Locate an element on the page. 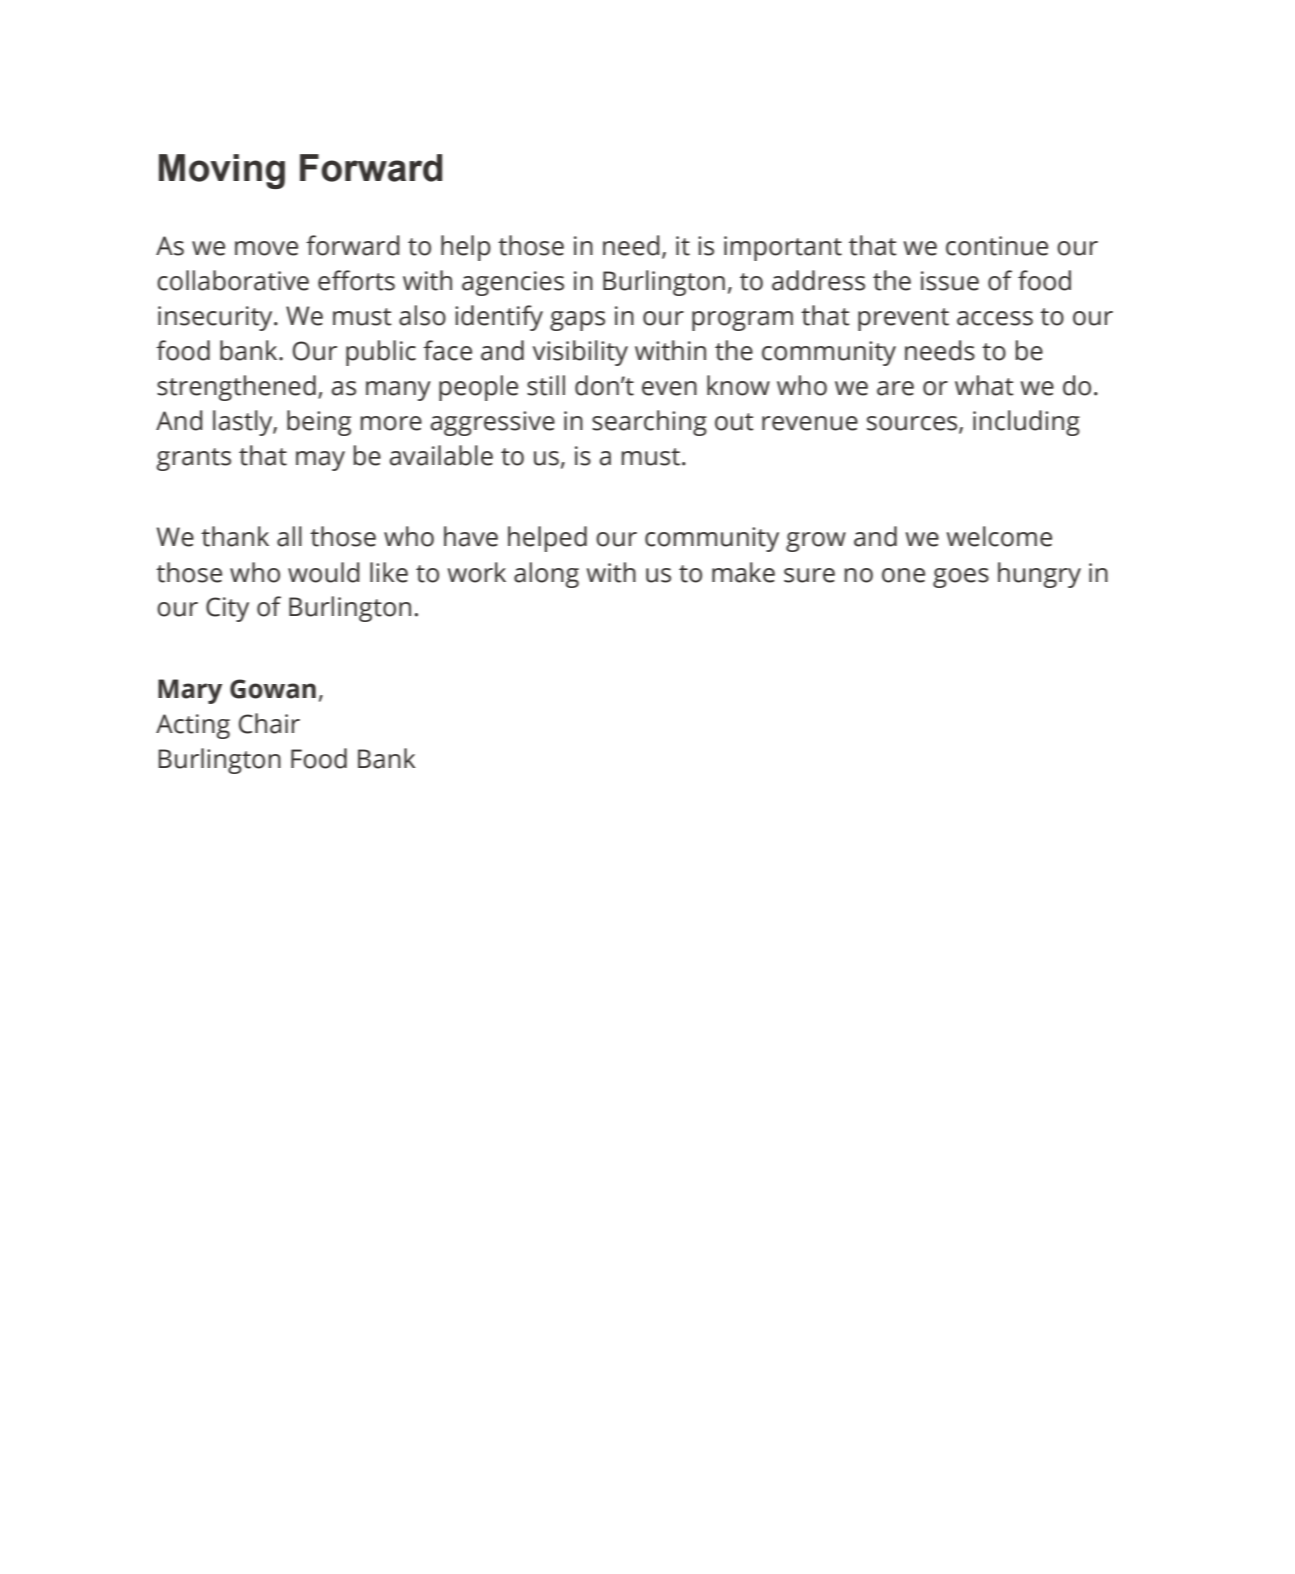 Image resolution: width=1295 pixels, height=1574 pixels. searching is located at coordinates (649, 423).
